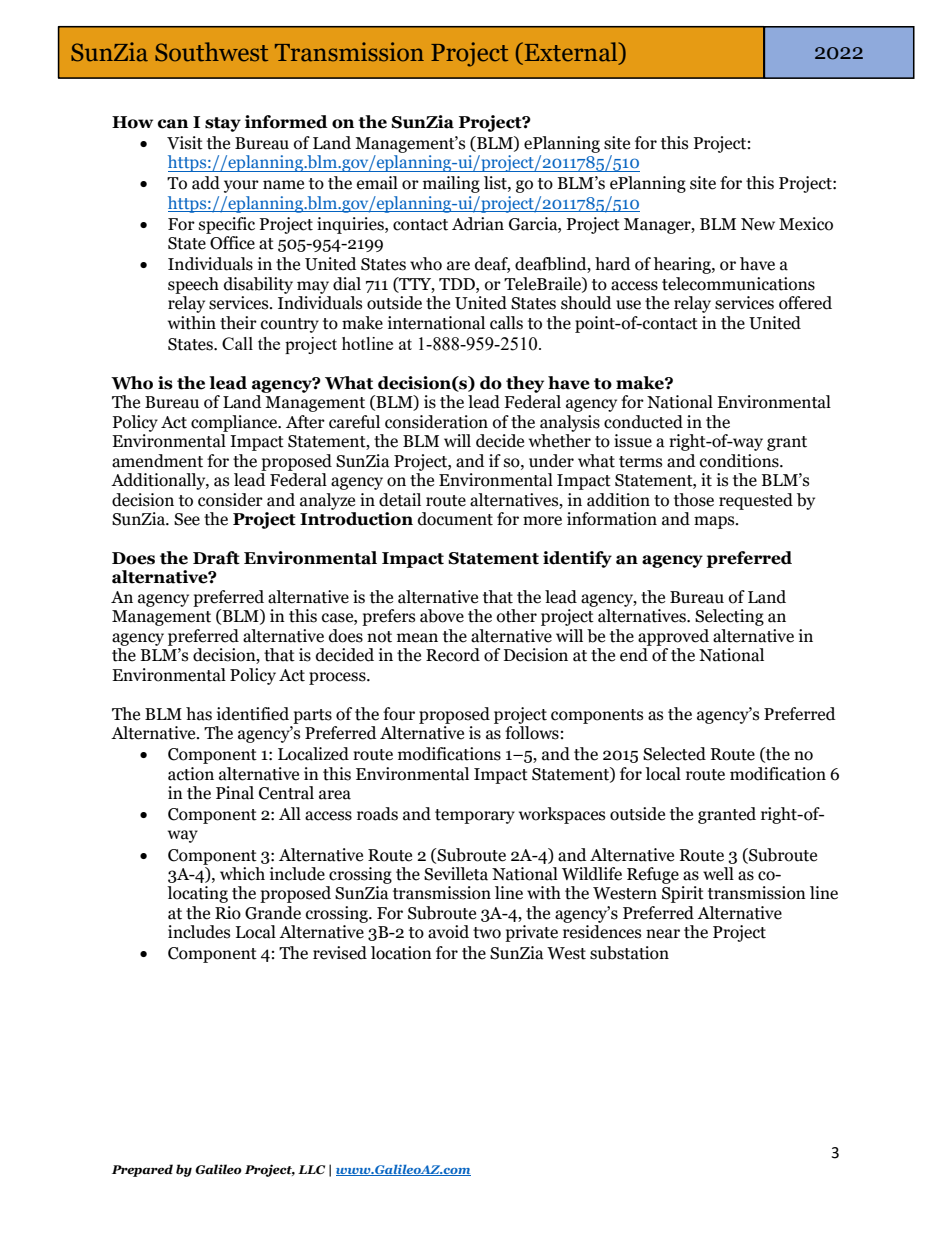  I want to click on their, so click(238, 323).
